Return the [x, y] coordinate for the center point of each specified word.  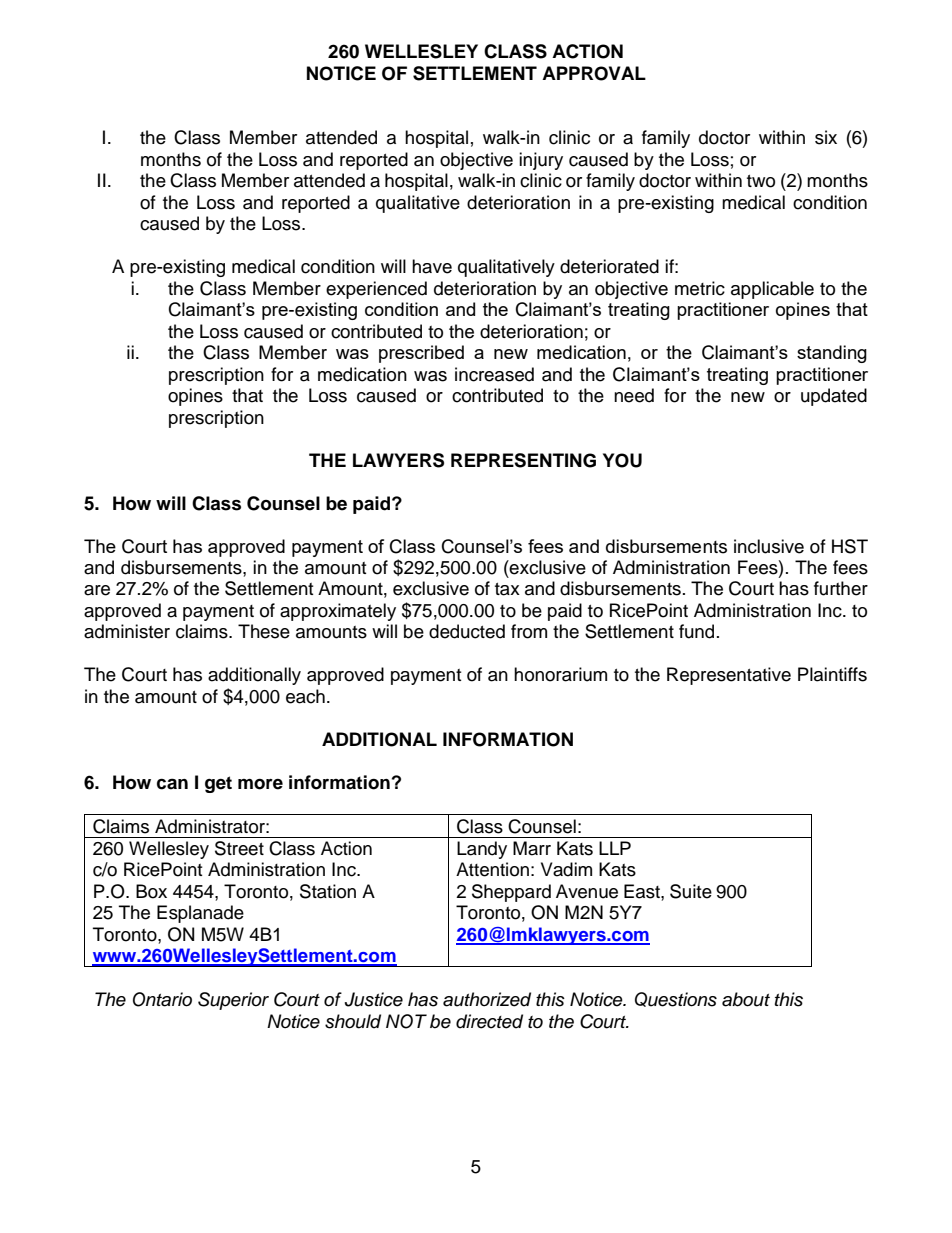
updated [834, 397]
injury [541, 161]
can [172, 784]
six [826, 137]
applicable [772, 290]
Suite [691, 891]
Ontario [162, 999]
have [432, 266]
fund [696, 631]
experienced [376, 290]
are [97, 590]
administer [127, 631]
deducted [467, 631]
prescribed [421, 354]
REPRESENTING [523, 460]
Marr [532, 848]
